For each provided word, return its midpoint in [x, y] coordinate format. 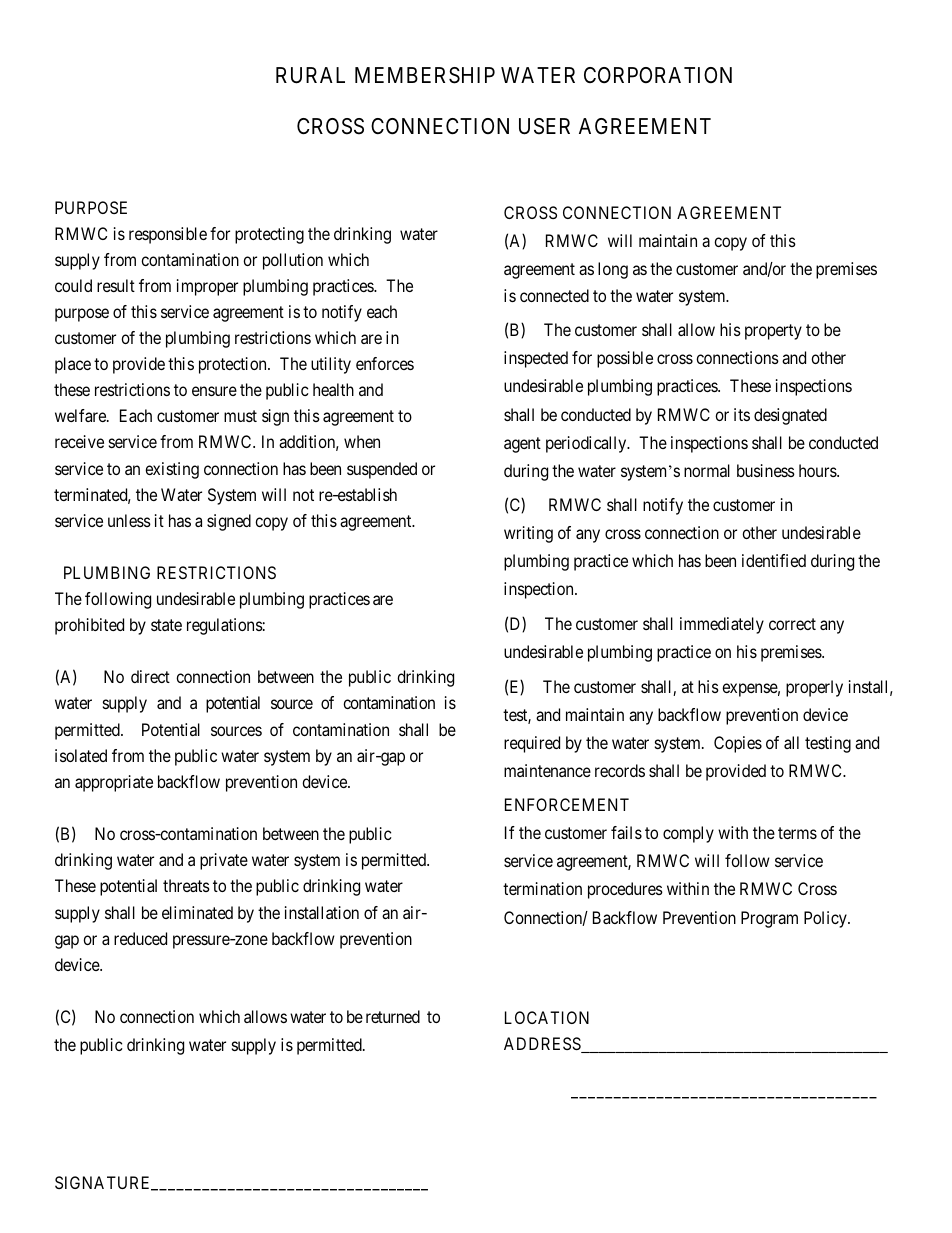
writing [528, 534]
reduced [140, 938]
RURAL [310, 75]
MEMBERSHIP [425, 75]
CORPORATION [658, 75]
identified [774, 560]
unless [129, 520]
